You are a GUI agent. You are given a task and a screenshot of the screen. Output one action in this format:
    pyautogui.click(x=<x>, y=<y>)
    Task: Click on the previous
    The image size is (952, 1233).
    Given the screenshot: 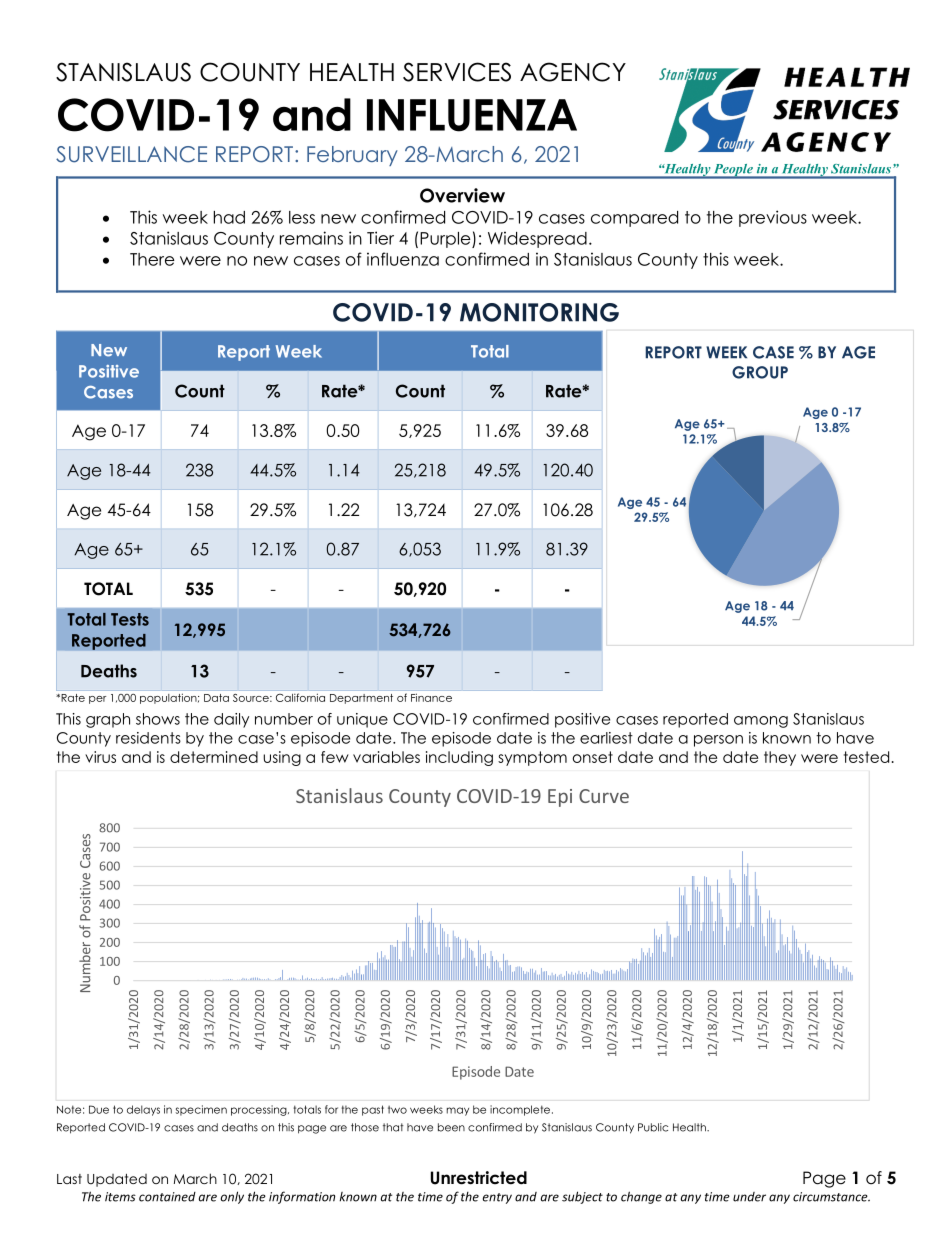 What is the action you would take?
    pyautogui.click(x=773, y=218)
